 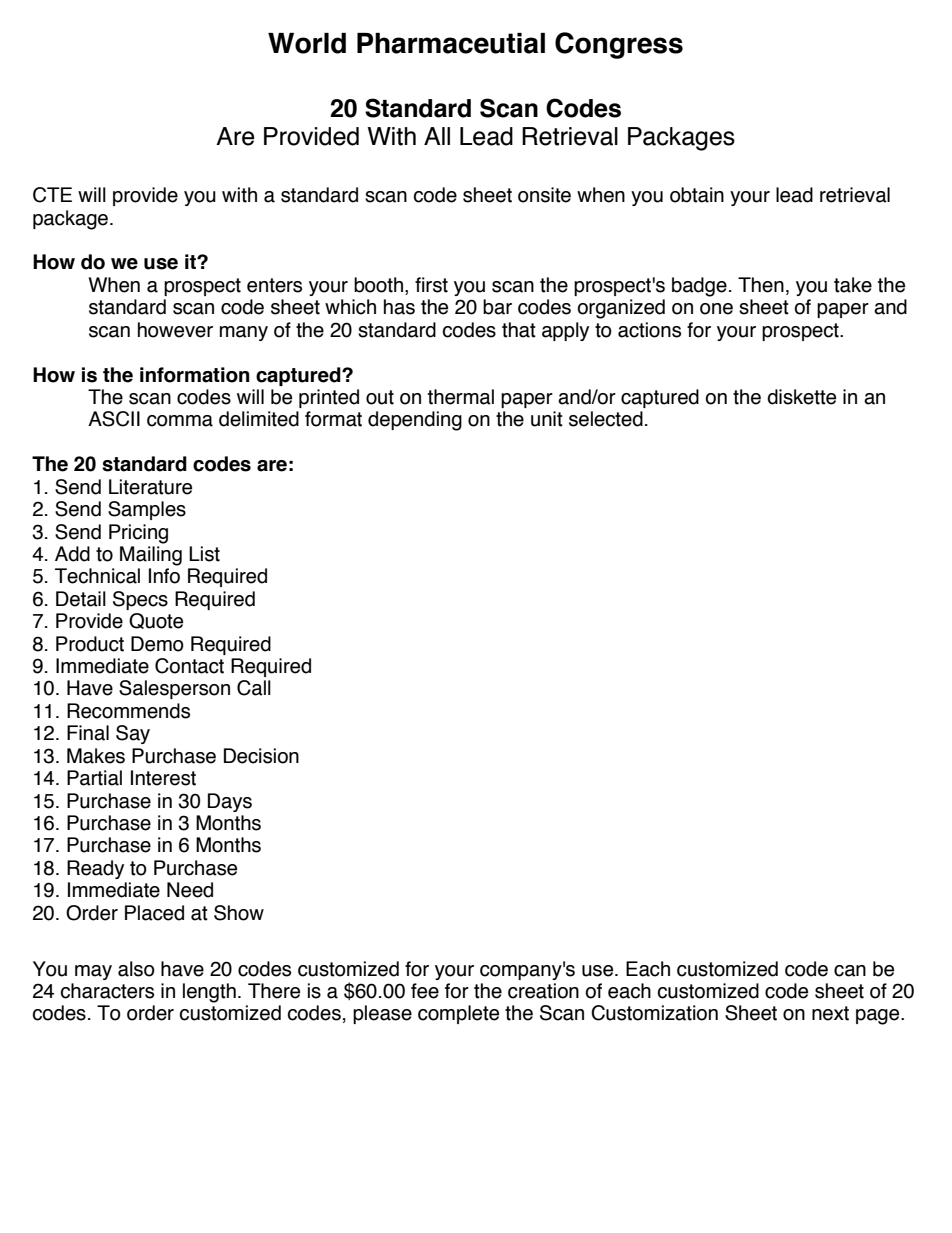 I want to click on World, so click(x=307, y=43).
